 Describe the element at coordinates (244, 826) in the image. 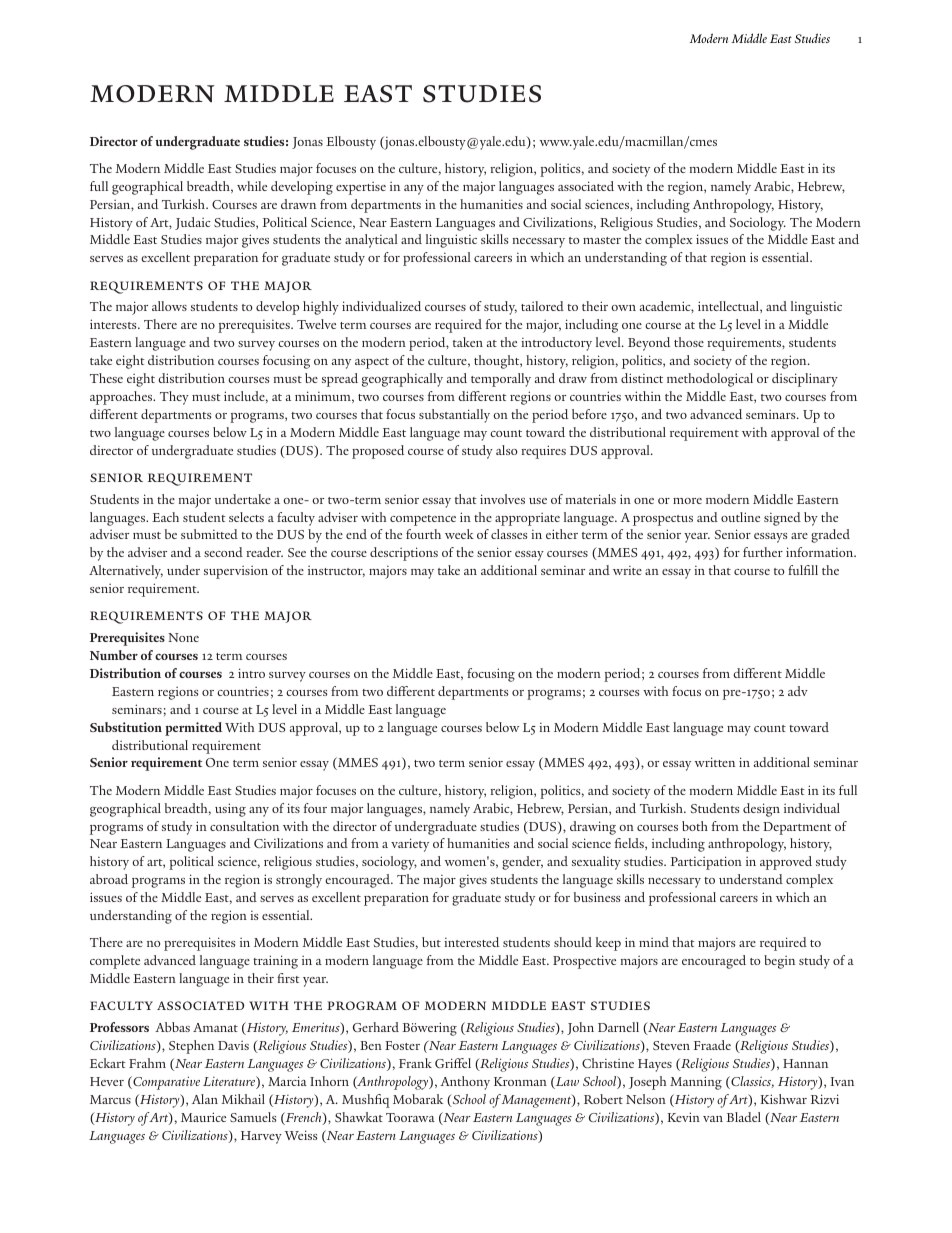

I see `consultation` at that location.
